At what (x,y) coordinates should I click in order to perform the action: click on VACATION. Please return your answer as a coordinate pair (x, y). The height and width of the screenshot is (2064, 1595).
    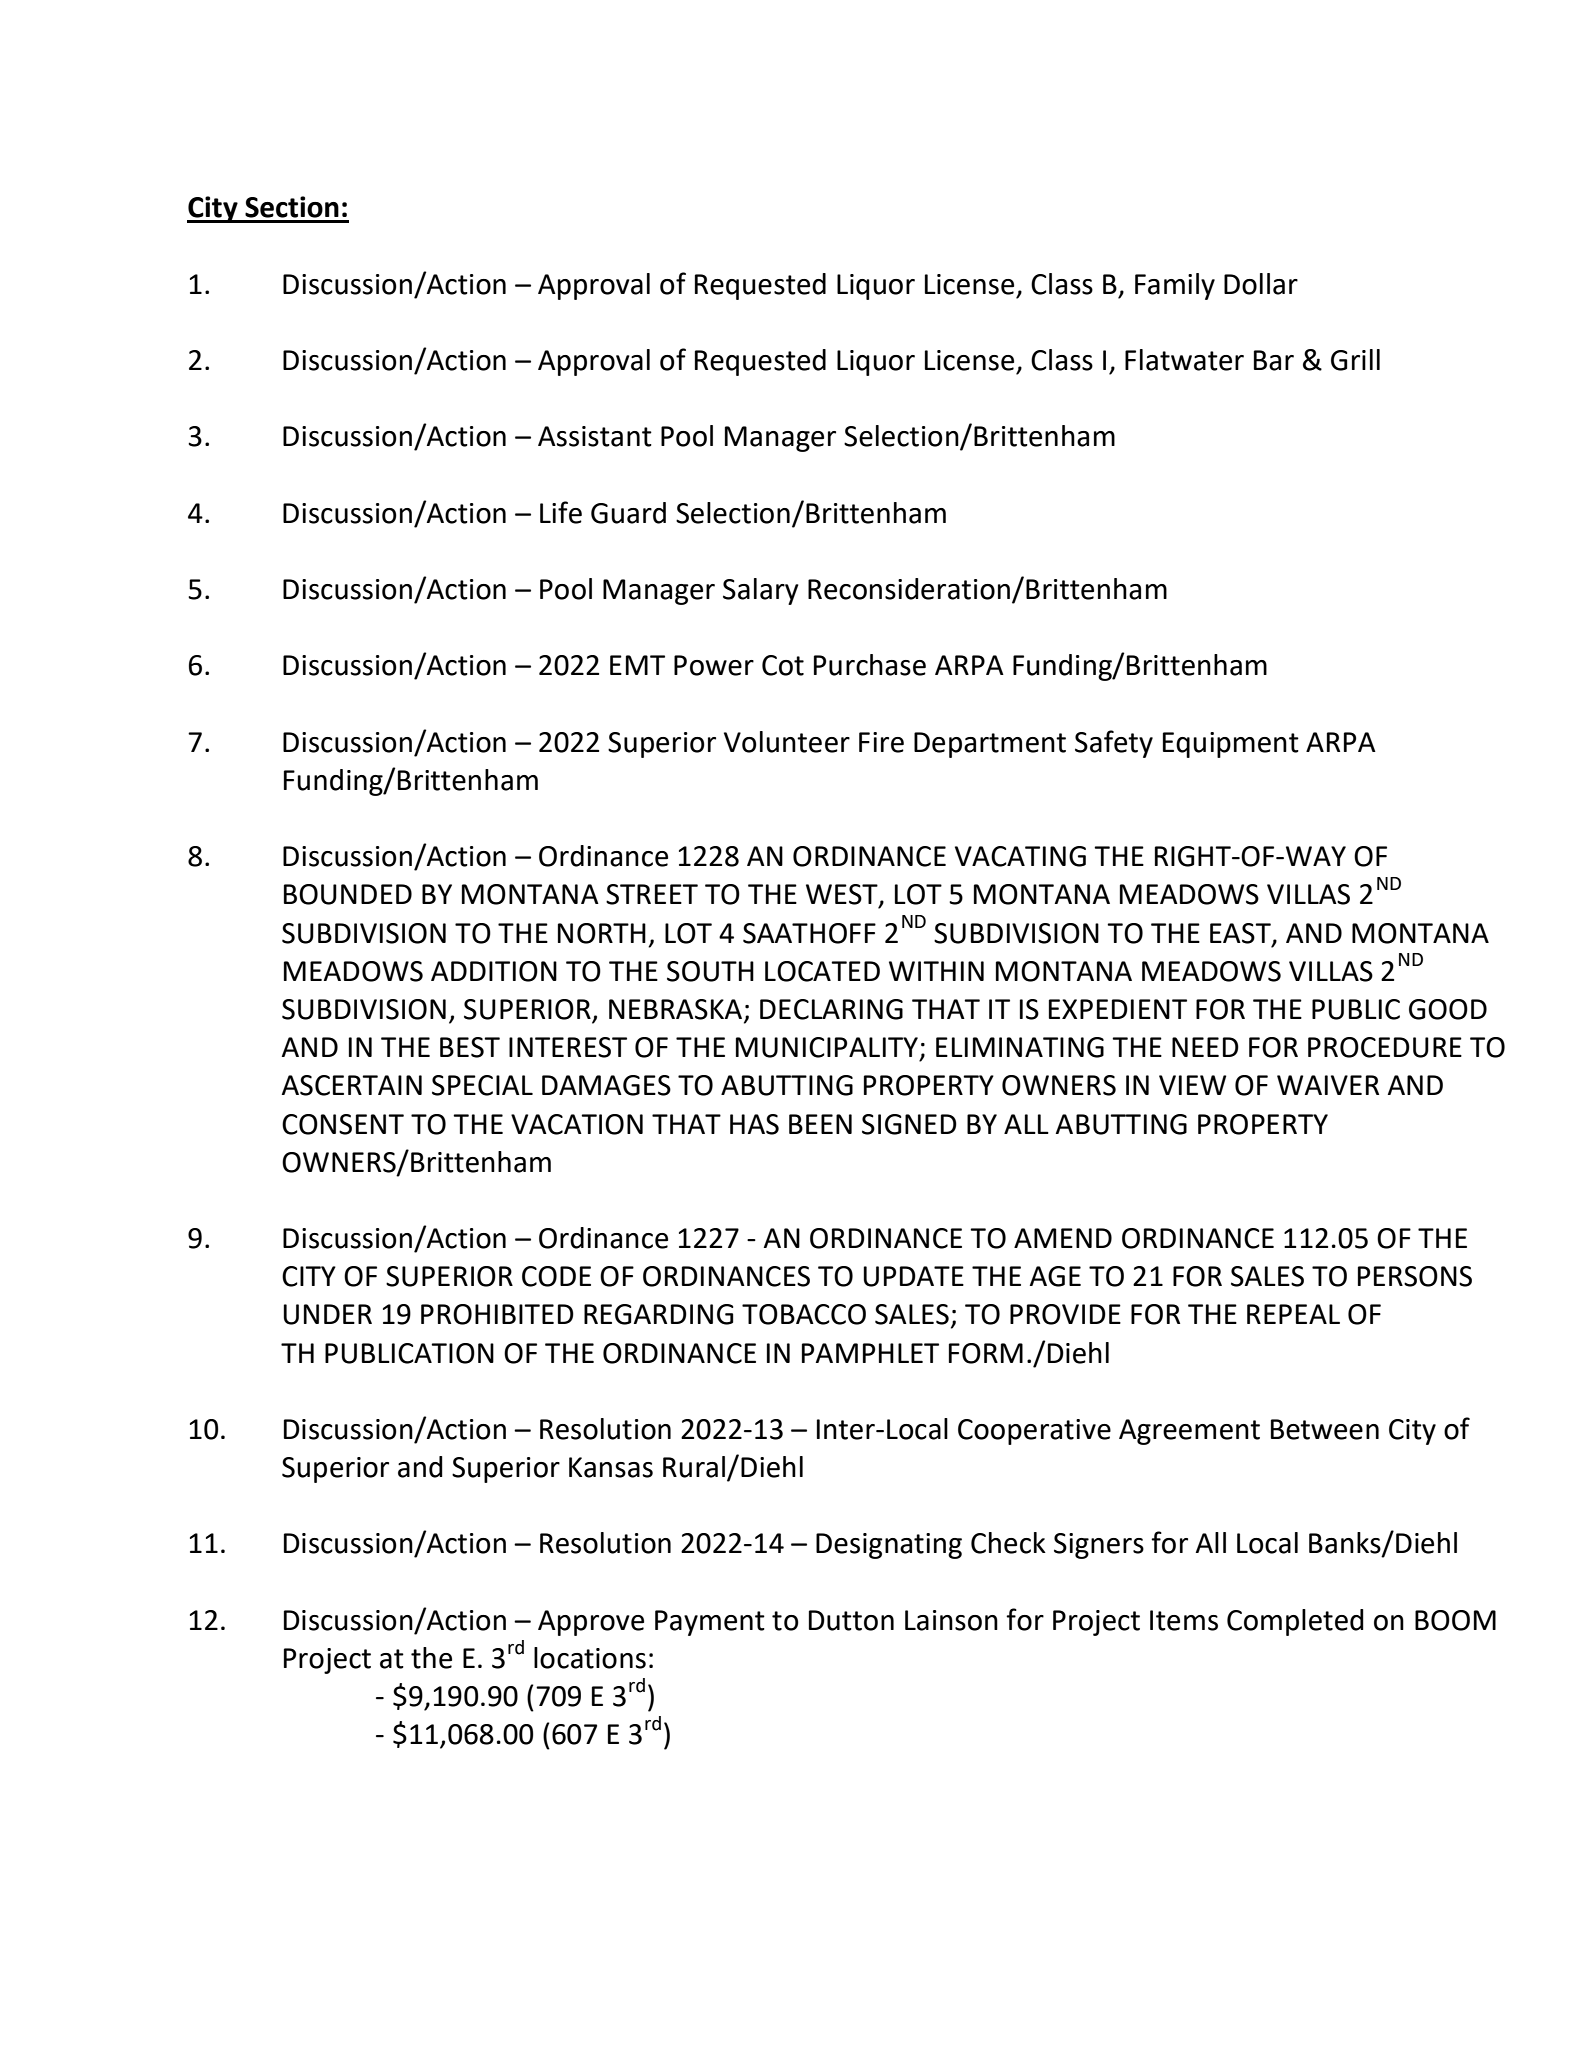
    Looking at the image, I should click on (577, 1124).
